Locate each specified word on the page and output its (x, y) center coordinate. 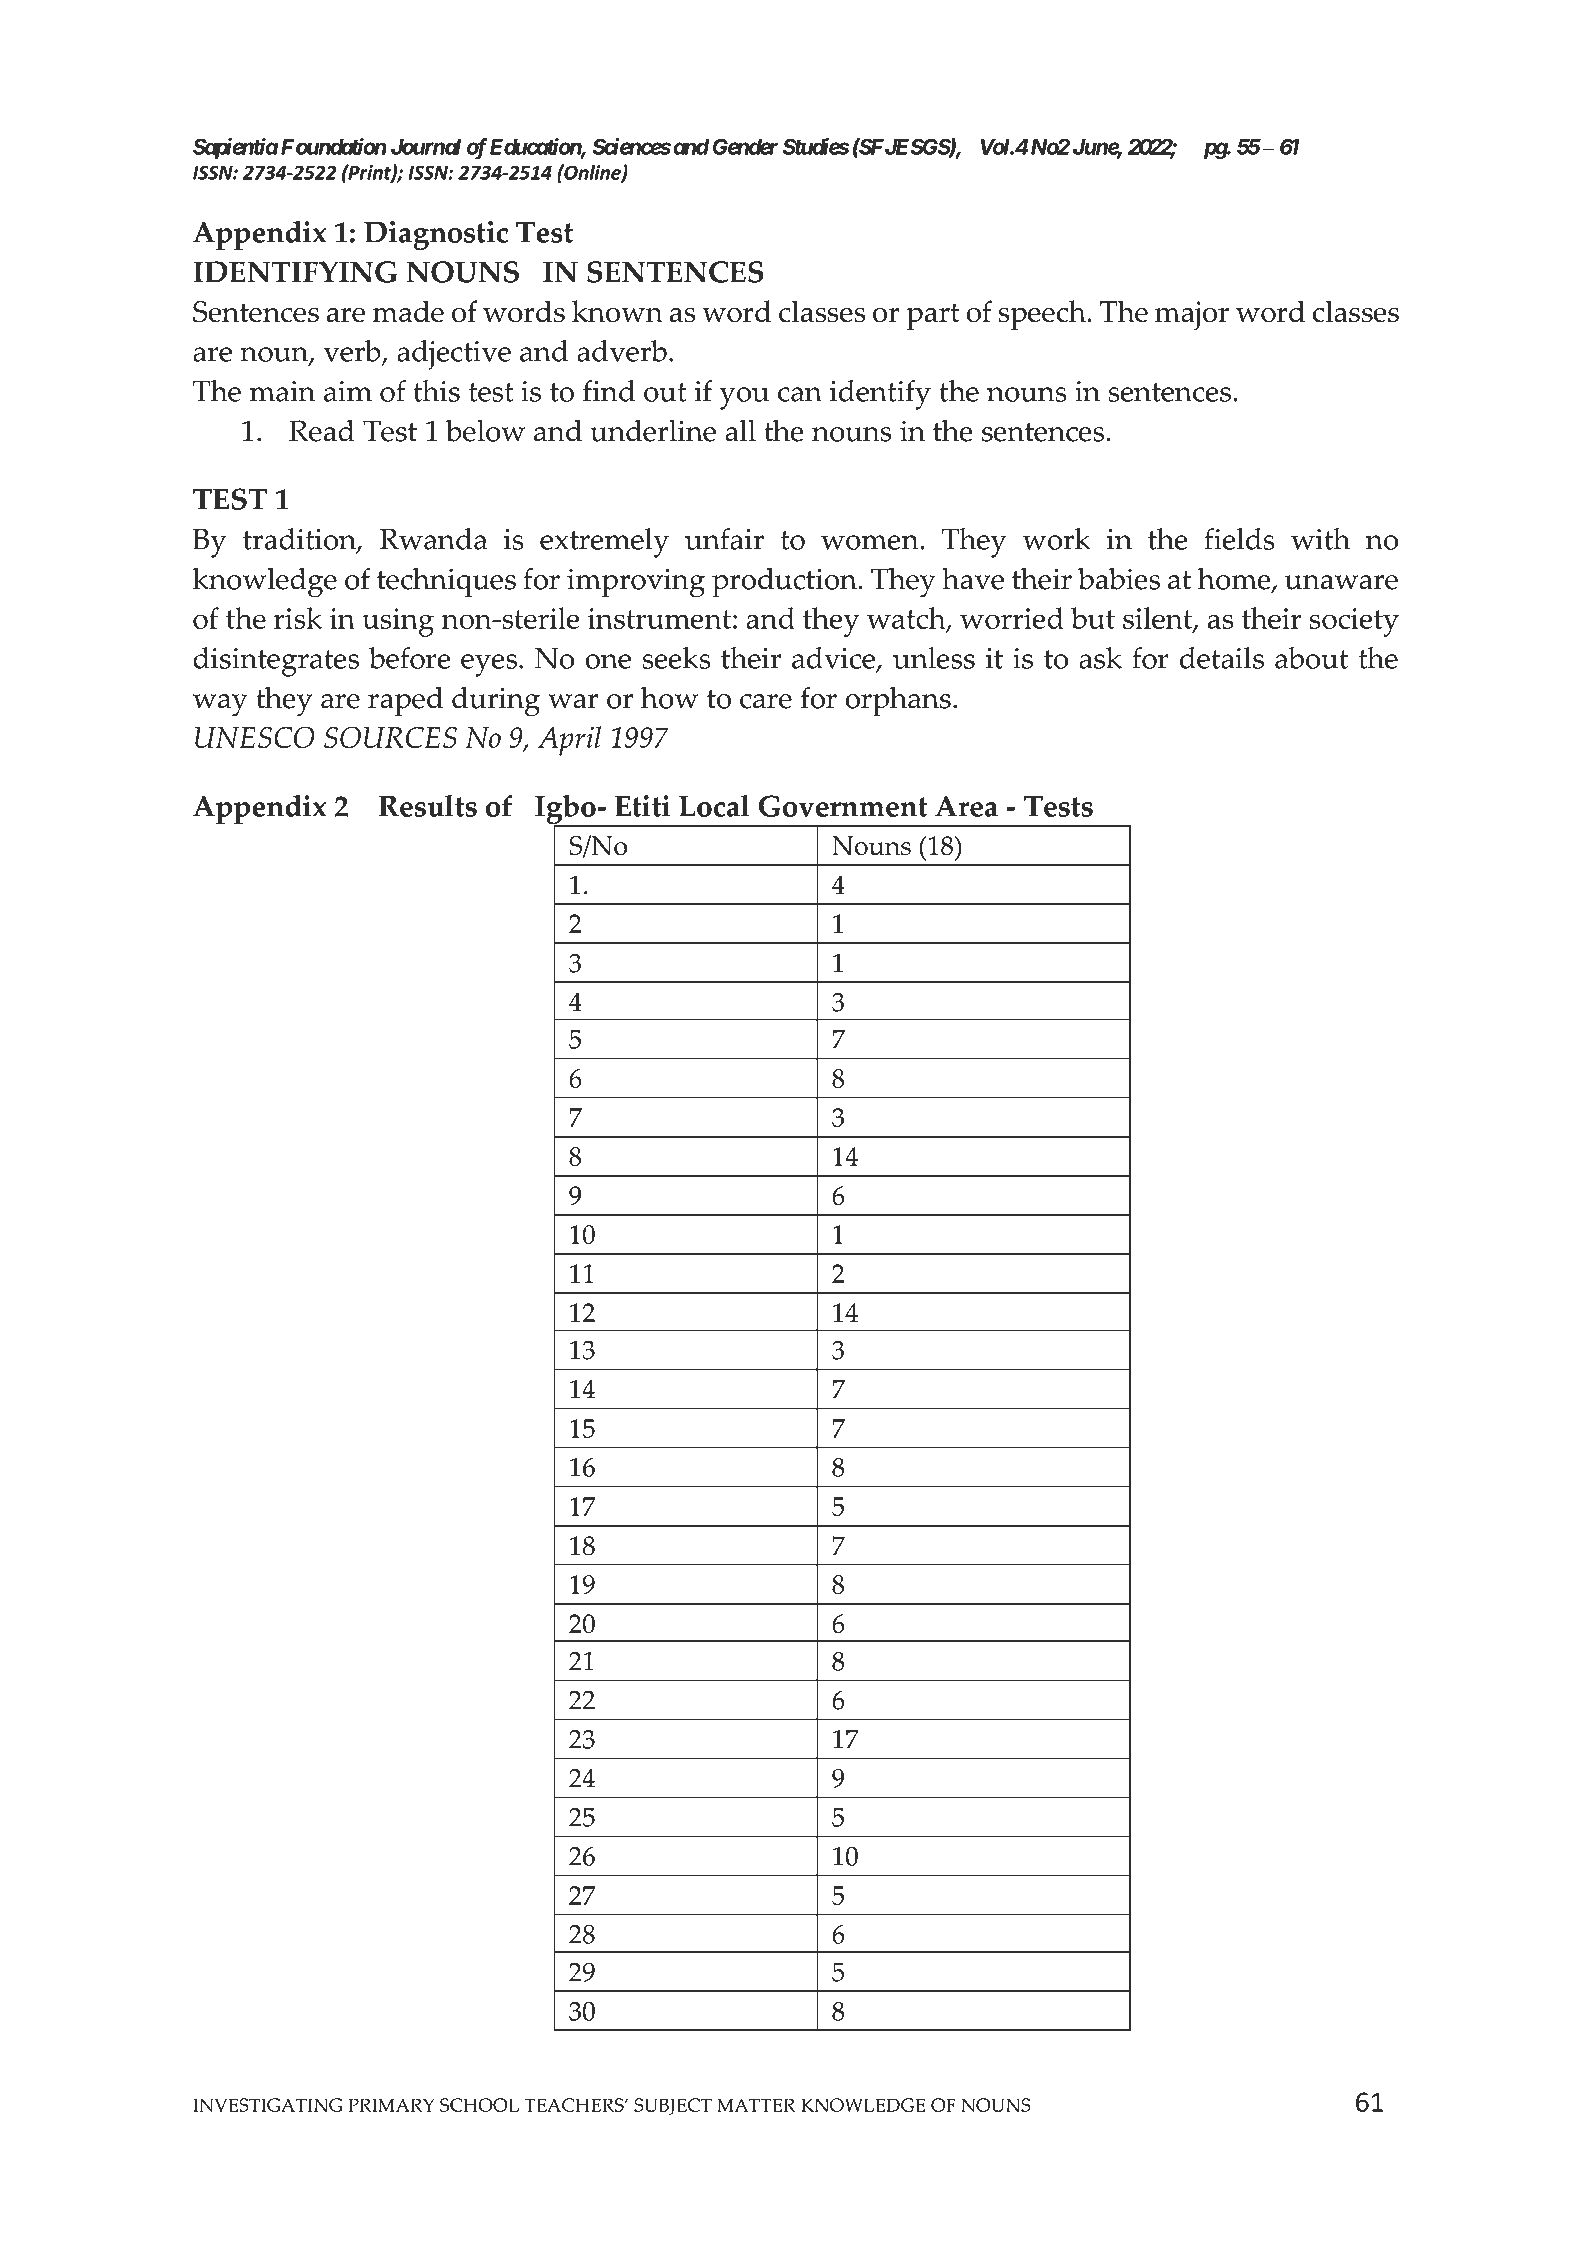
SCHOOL (479, 2105)
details (1222, 658)
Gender (745, 146)
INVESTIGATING (267, 2105)
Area (966, 806)
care (766, 701)
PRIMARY (391, 2105)
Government (843, 806)
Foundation (334, 146)
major (1192, 315)
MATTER (756, 2105)
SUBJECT (673, 2106)
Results (428, 806)
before (410, 658)
